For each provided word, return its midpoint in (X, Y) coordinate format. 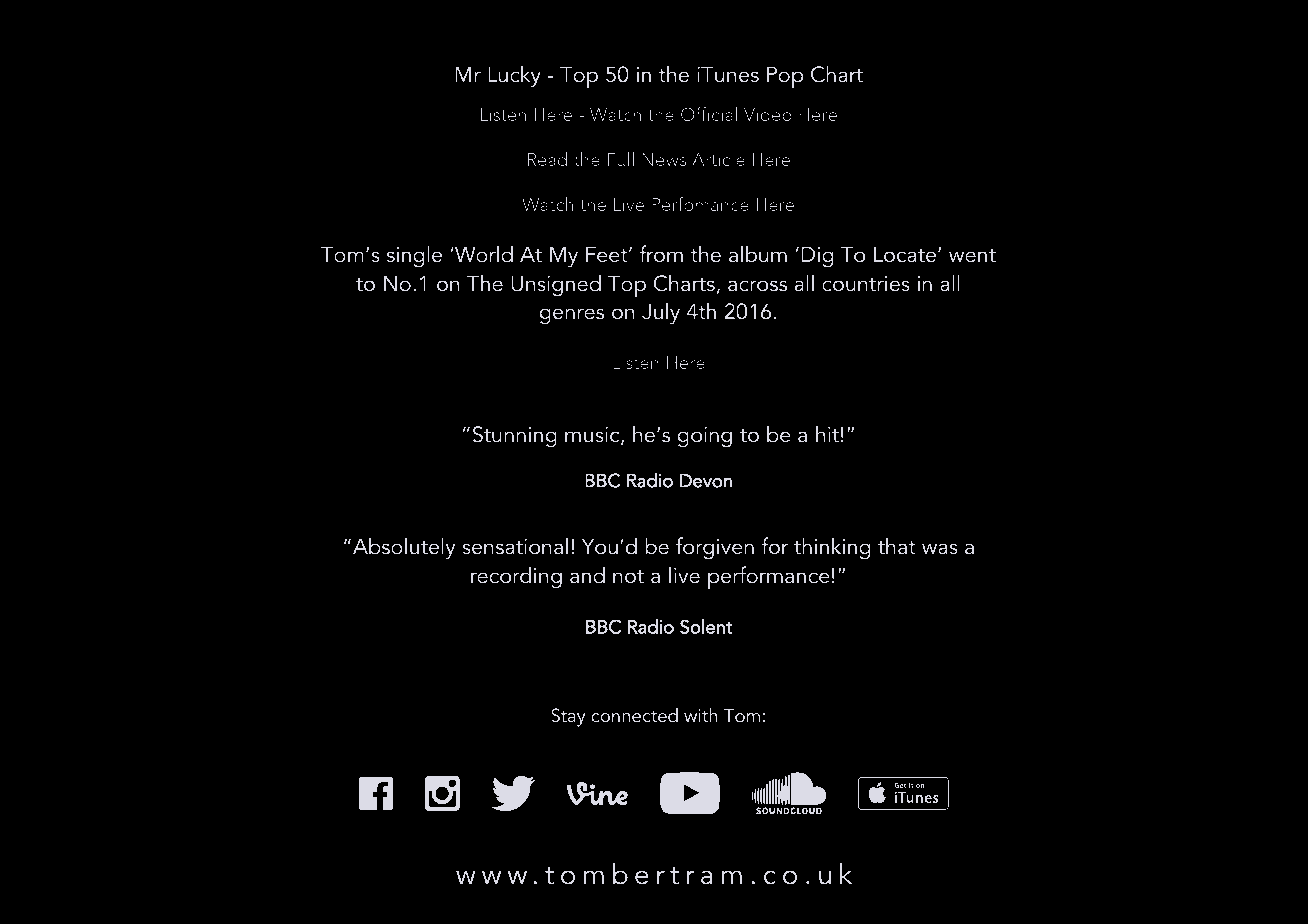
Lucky (514, 76)
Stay (568, 717)
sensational (515, 546)
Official (709, 114)
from (661, 254)
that (897, 546)
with (700, 715)
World (483, 254)
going (705, 437)
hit (827, 434)
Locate (906, 254)
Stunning (515, 436)
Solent (706, 626)
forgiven (715, 548)
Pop (785, 77)
